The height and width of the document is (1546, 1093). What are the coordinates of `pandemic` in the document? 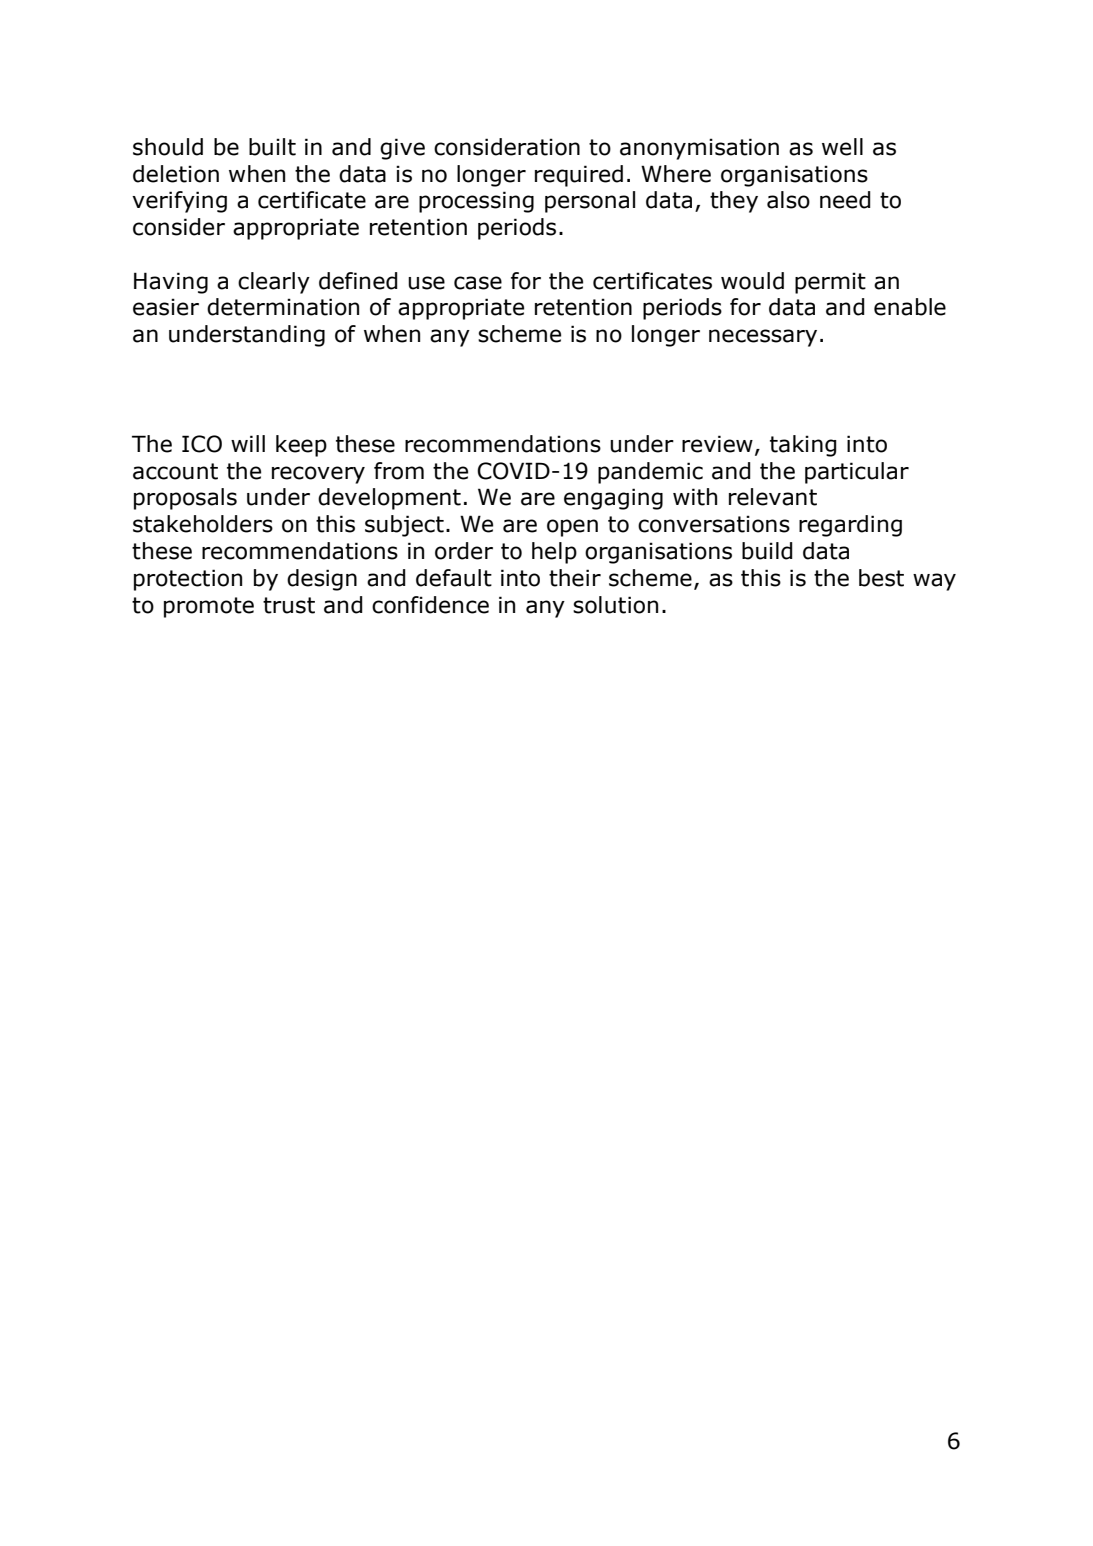 It's located at (650, 473).
